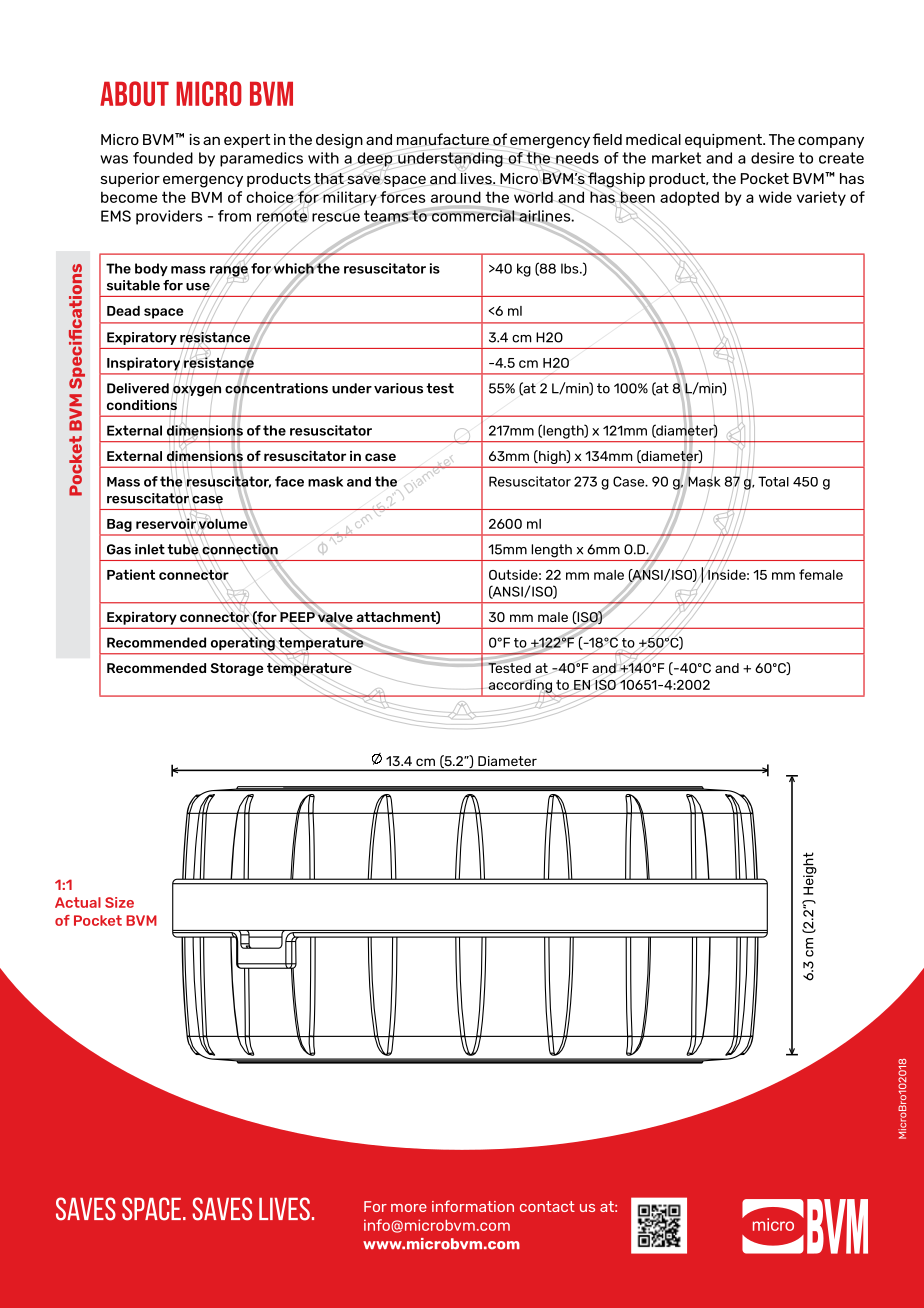  I want to click on equipment, so click(724, 141).
